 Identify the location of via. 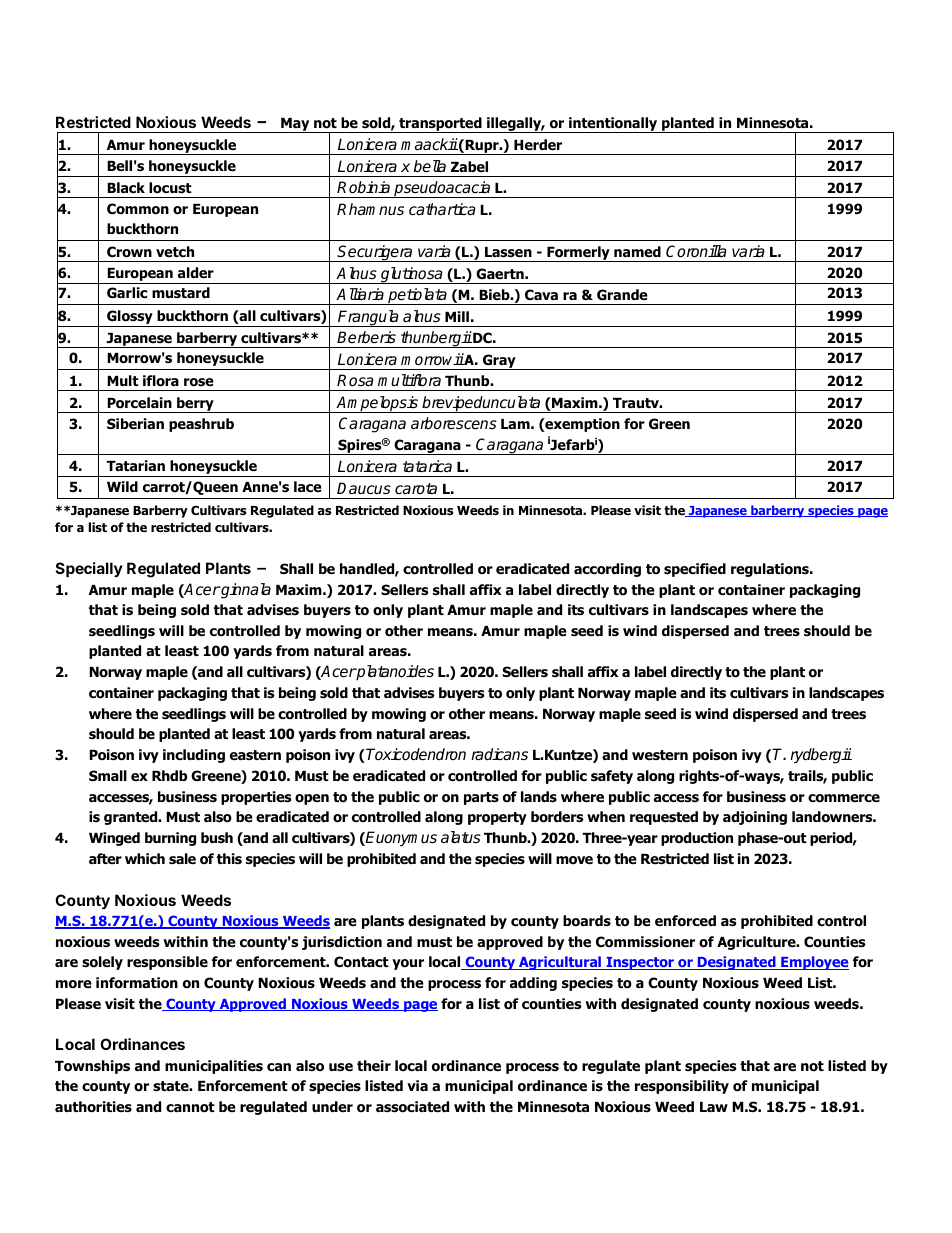
(417, 1085).
